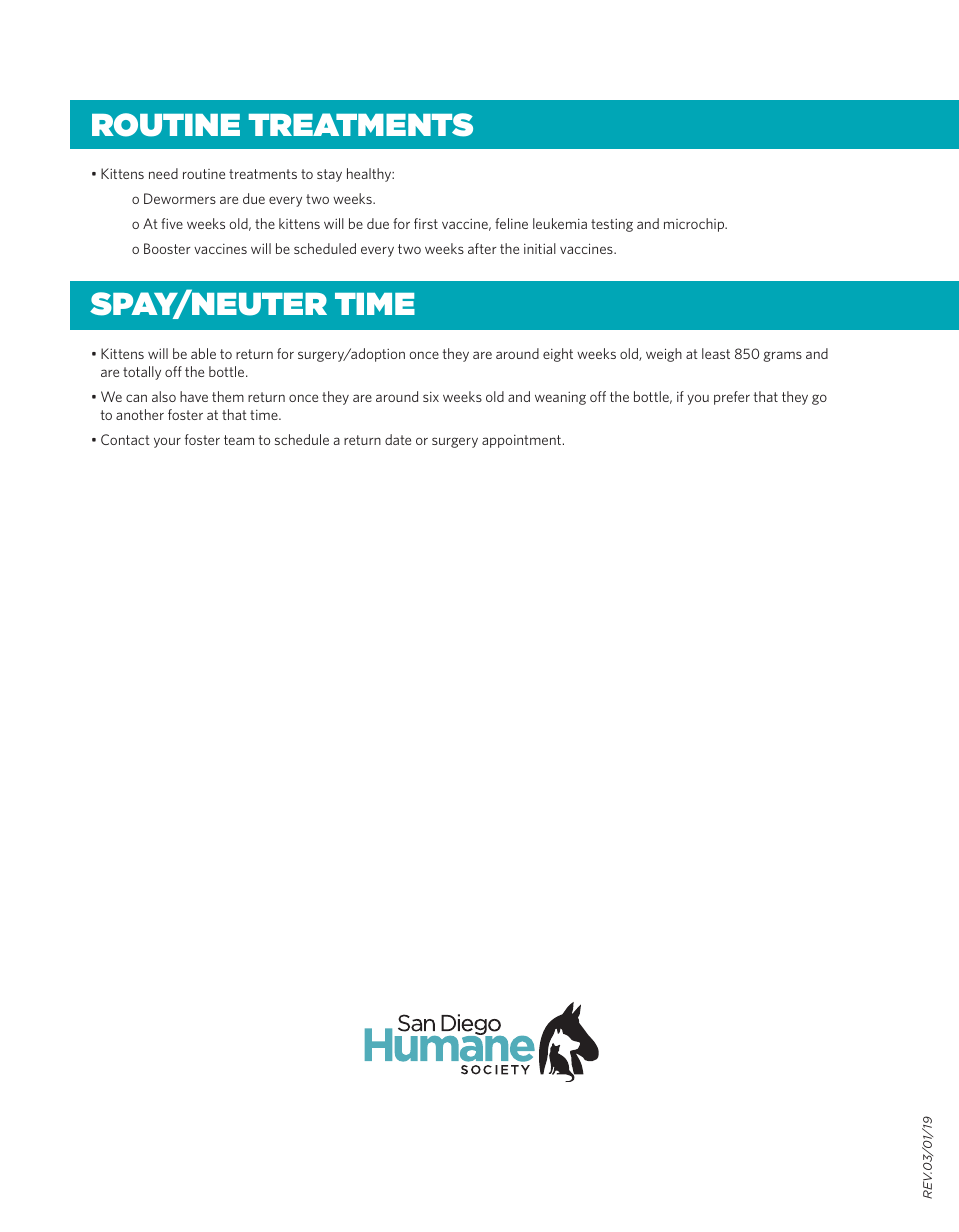  What do you see at coordinates (732, 398) in the screenshot?
I see `prefer` at bounding box center [732, 398].
